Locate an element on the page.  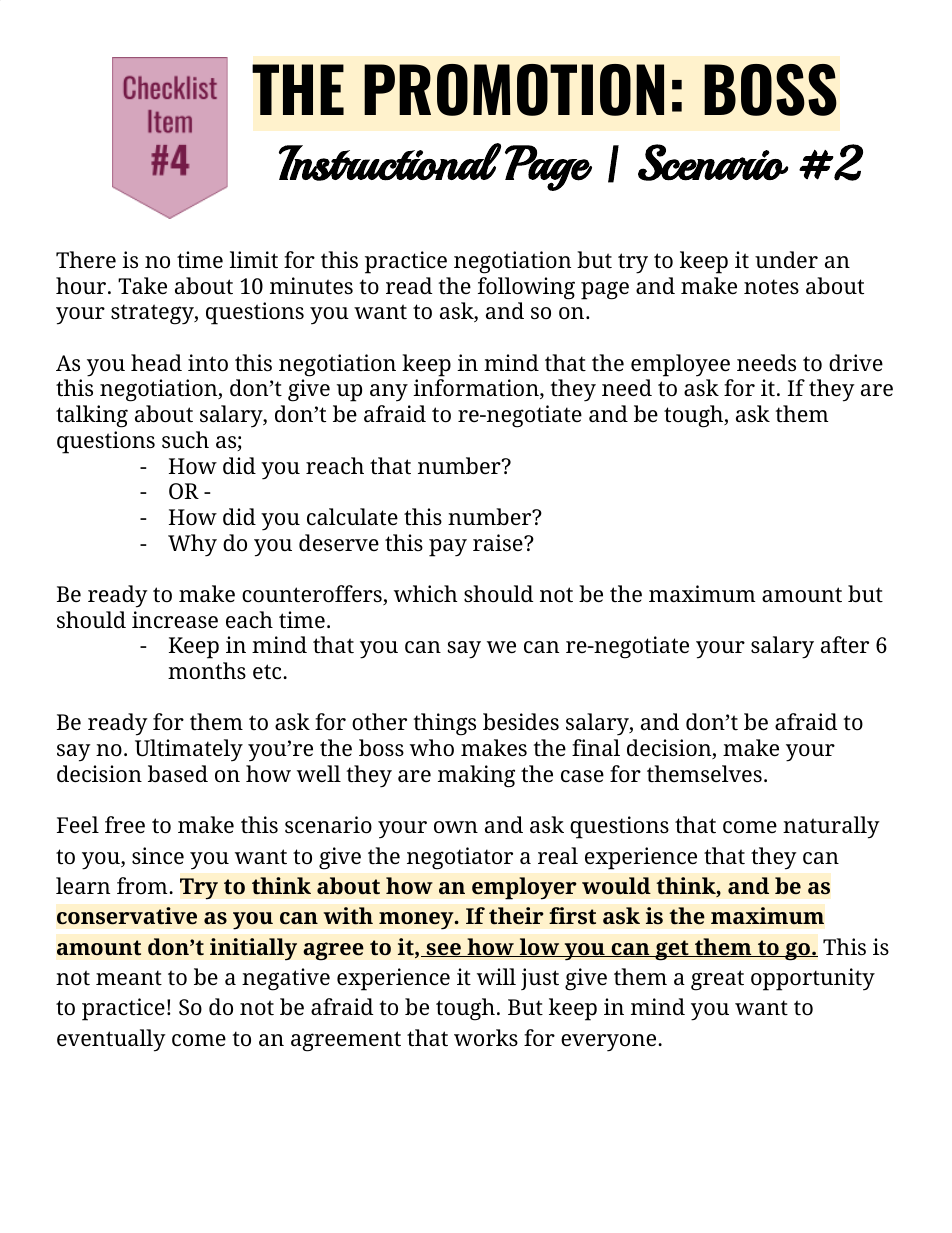
great is located at coordinates (717, 980).
